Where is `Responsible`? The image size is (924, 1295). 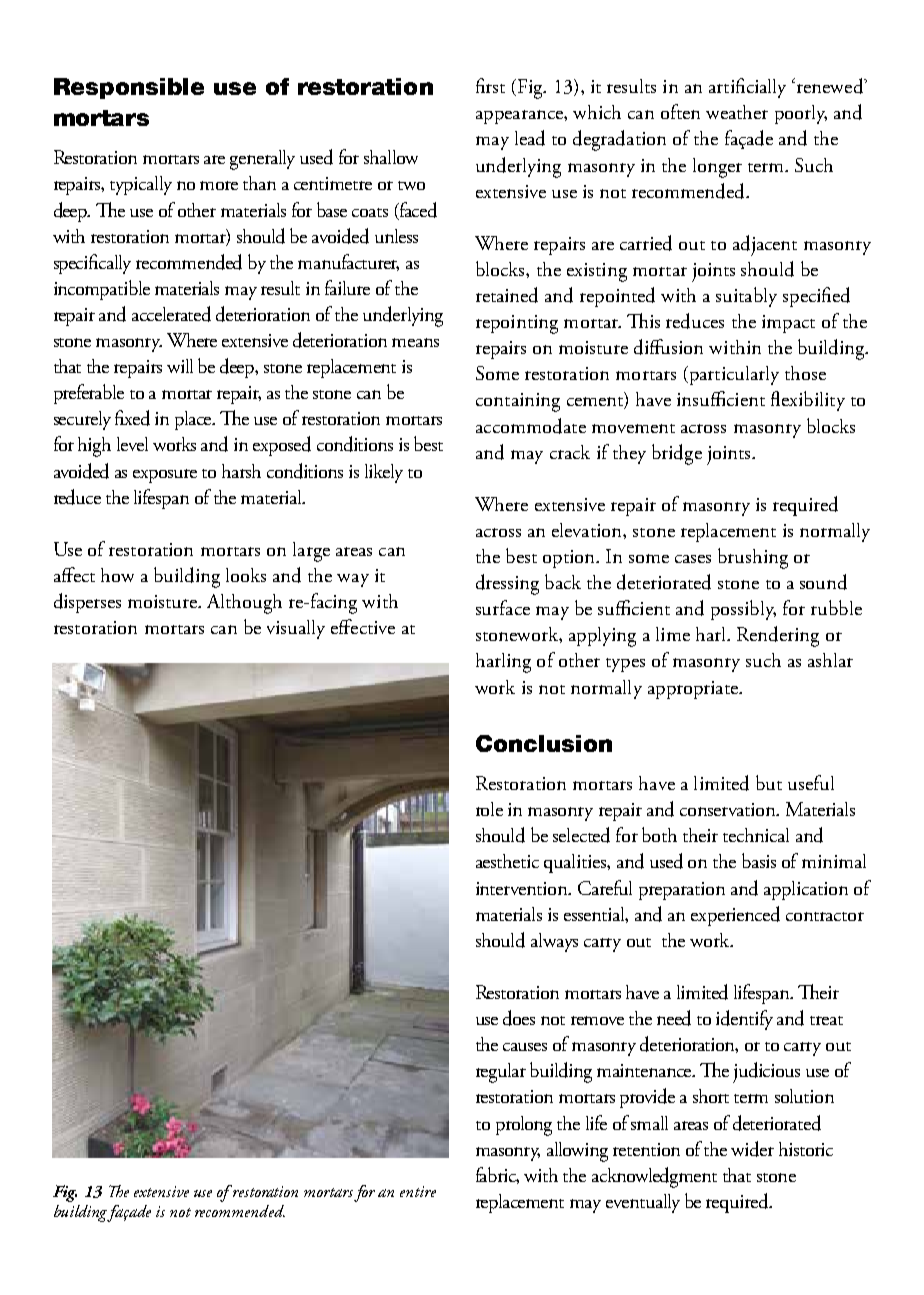
Responsible is located at coordinates (129, 88).
